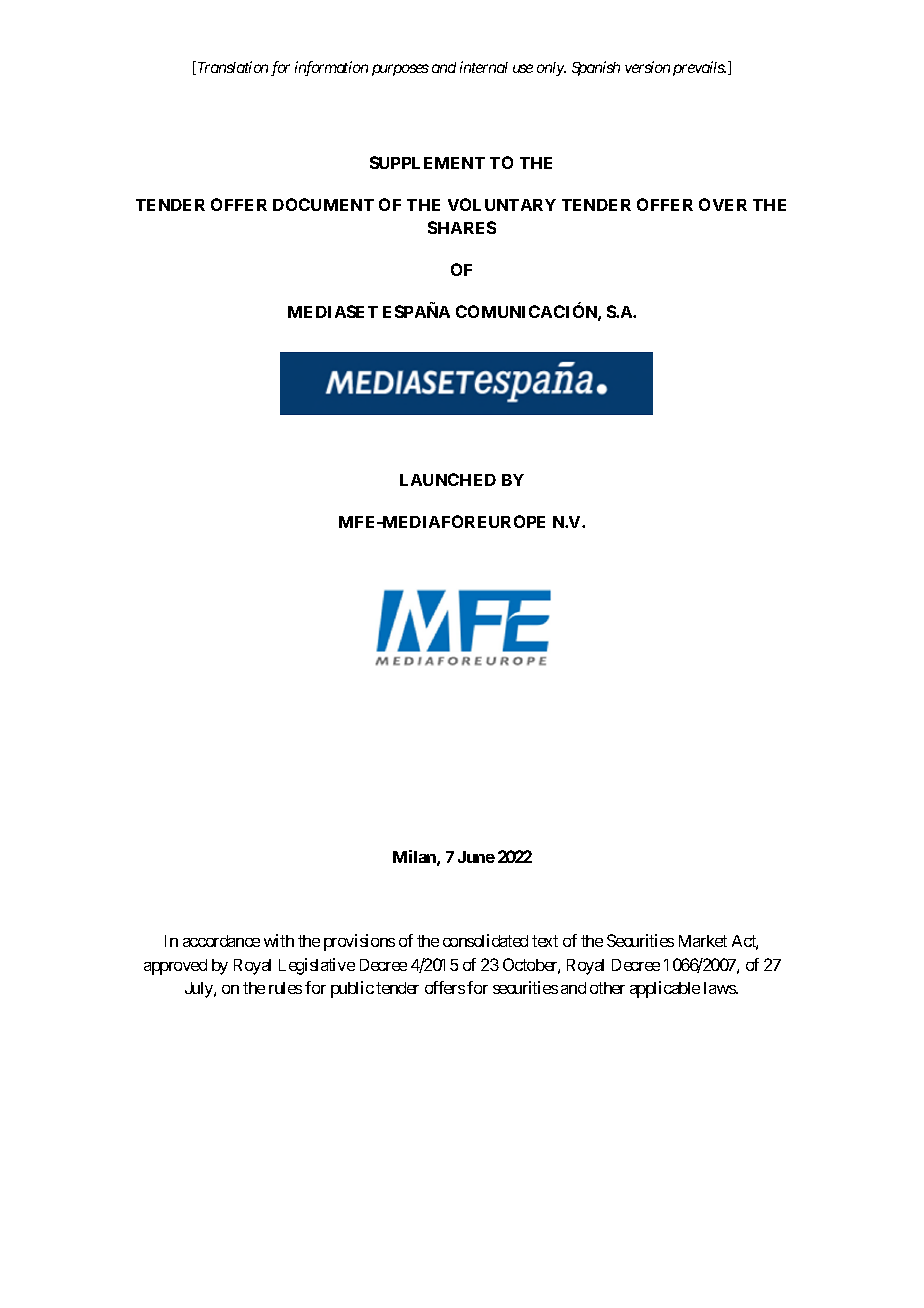 The image size is (924, 1308). What do you see at coordinates (279, 940) in the screenshot?
I see `with` at bounding box center [279, 940].
